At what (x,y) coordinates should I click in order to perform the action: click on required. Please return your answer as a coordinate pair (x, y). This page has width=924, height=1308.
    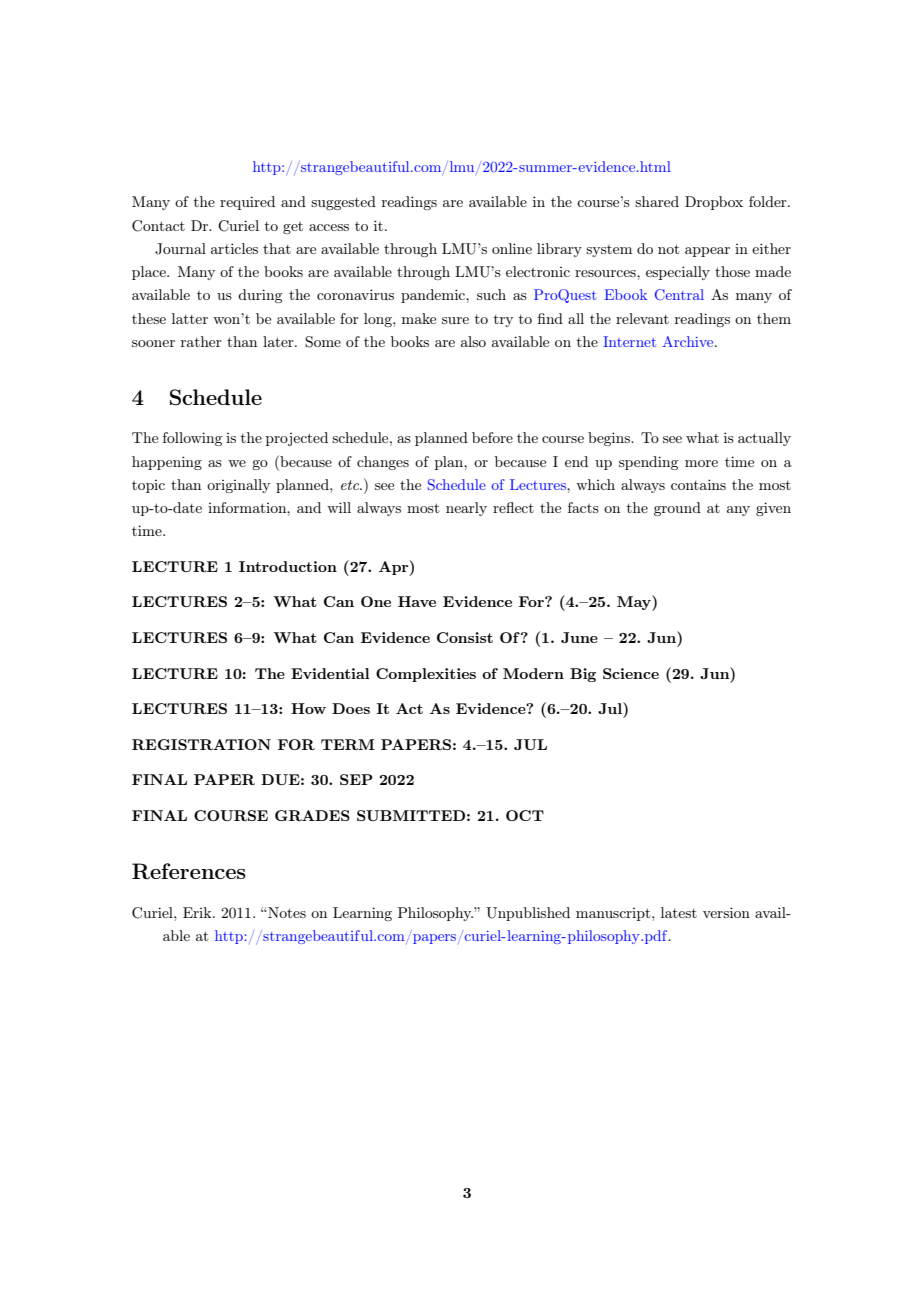
    Looking at the image, I should click on (247, 203).
